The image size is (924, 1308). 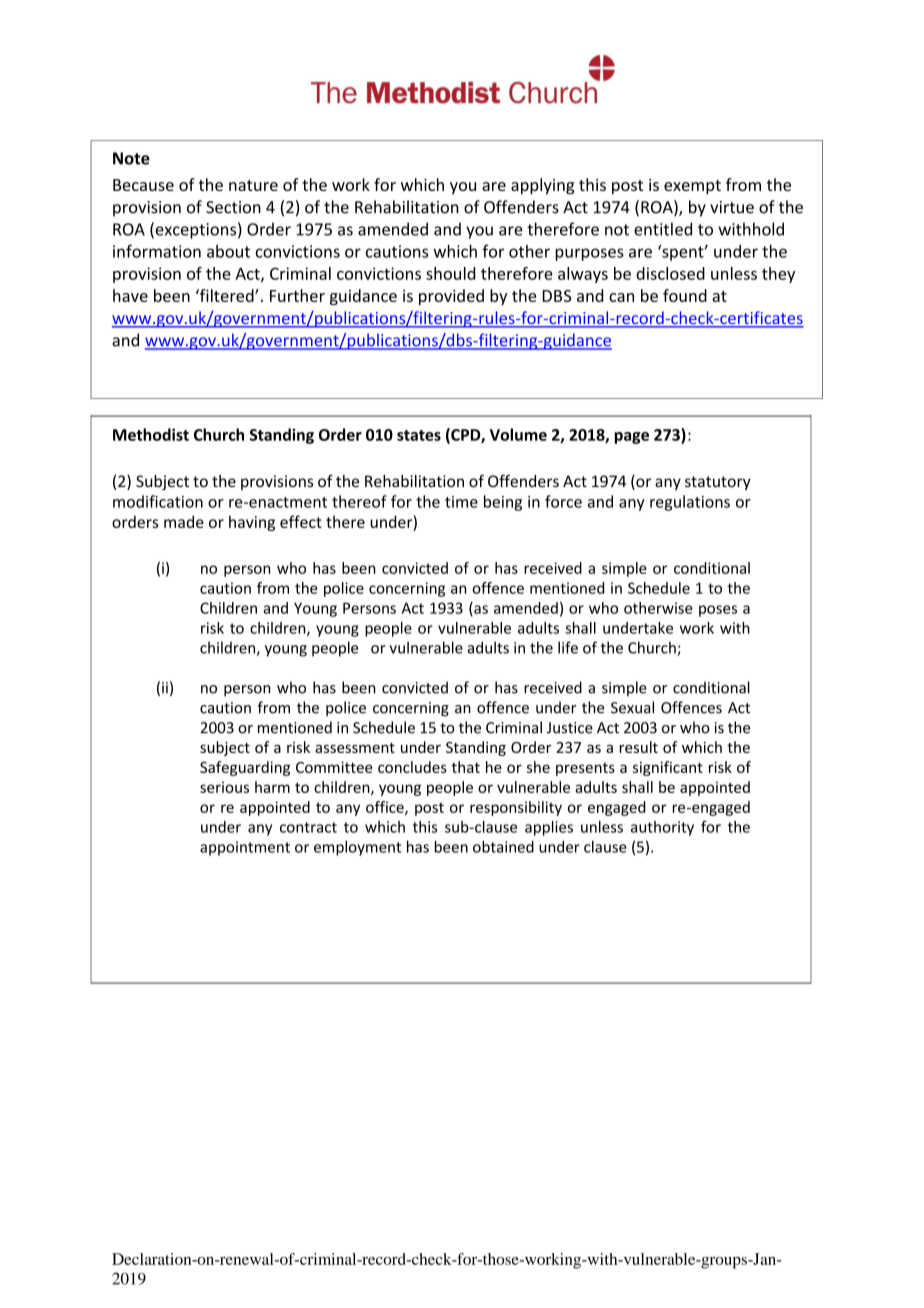 I want to click on life, so click(x=568, y=647).
